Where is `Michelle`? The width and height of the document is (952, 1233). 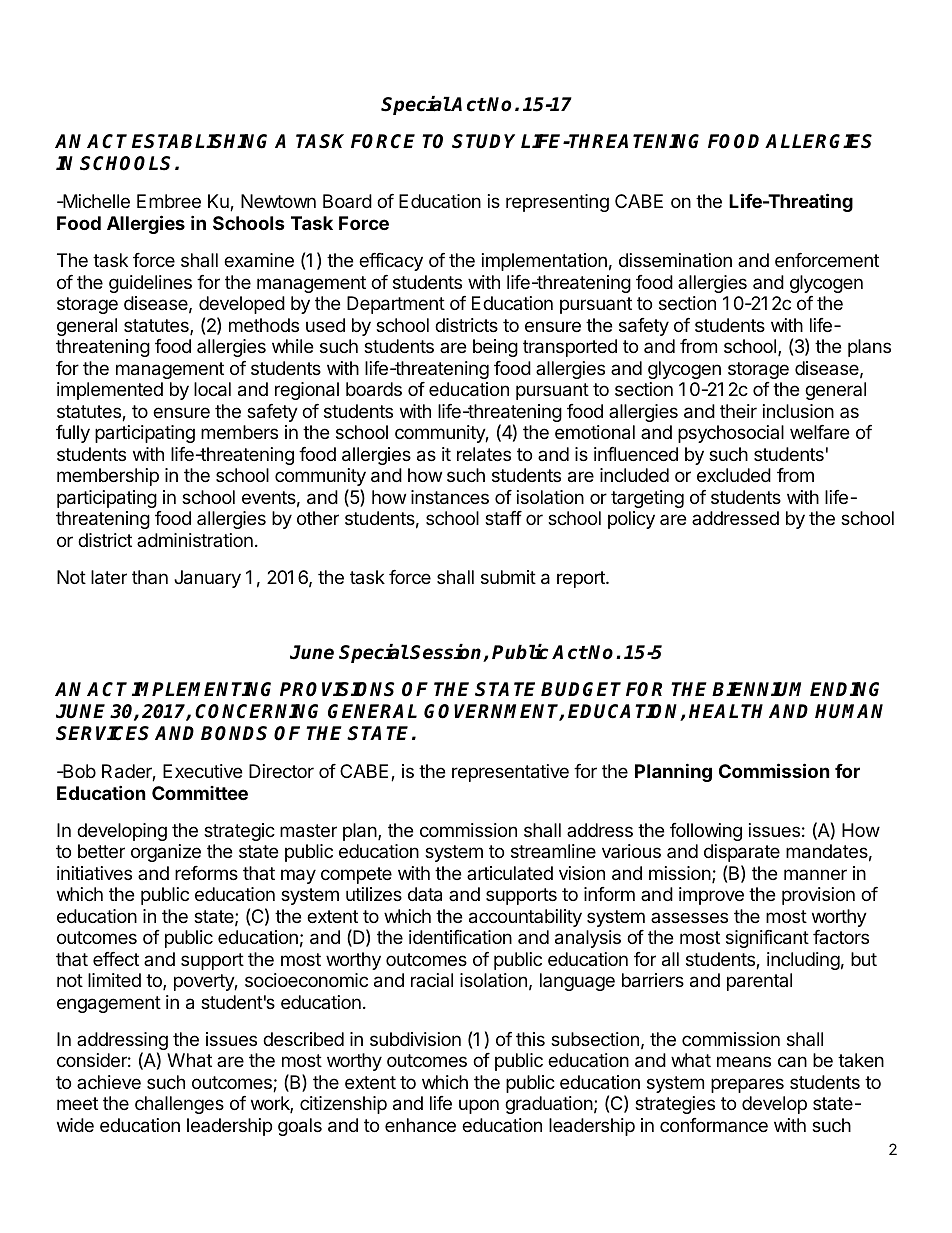
Michelle is located at coordinates (95, 201).
